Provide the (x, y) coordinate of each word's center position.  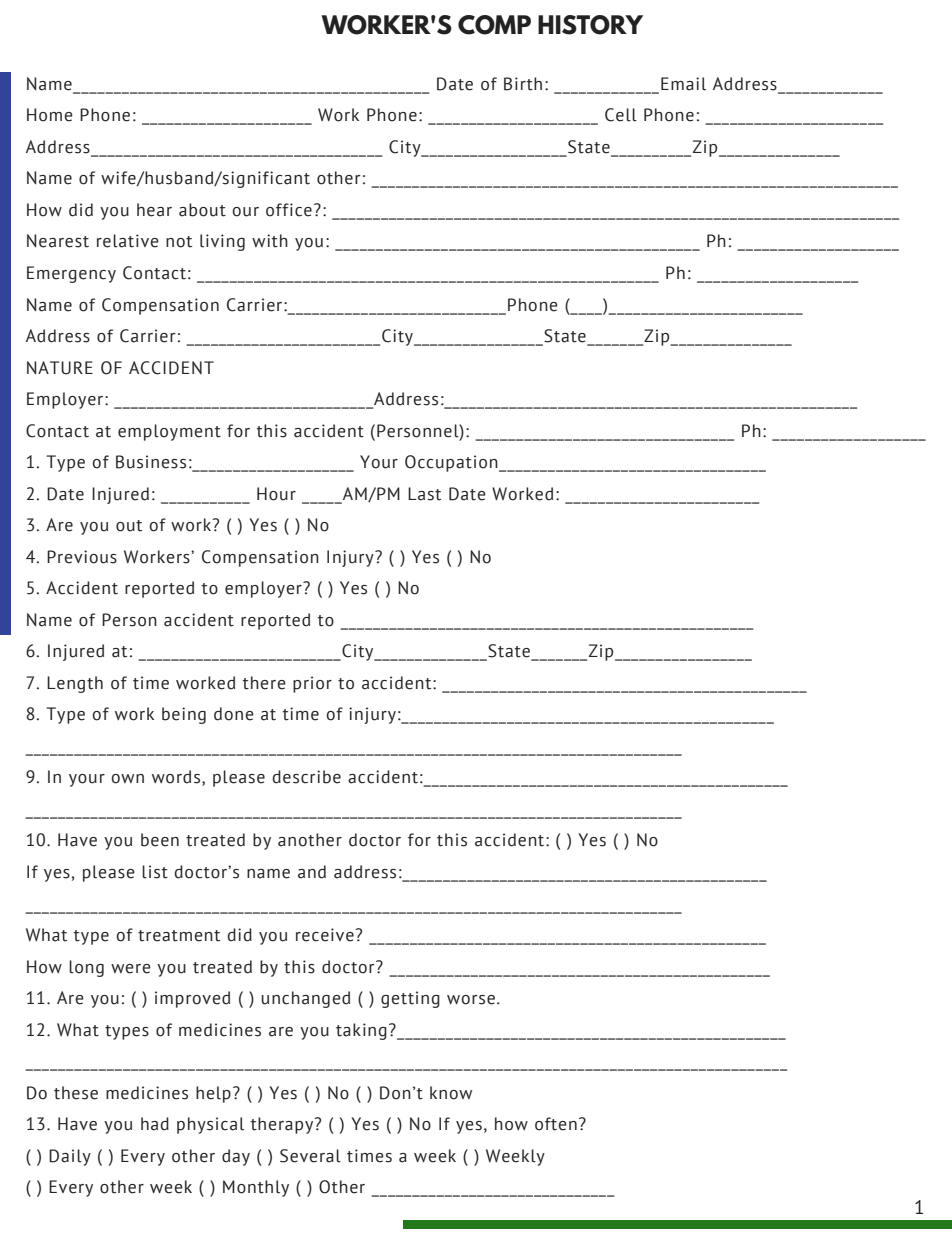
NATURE (60, 368)
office (289, 210)
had (155, 1124)
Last (424, 494)
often (556, 1124)
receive (326, 935)
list (155, 872)
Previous (82, 557)
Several (310, 1156)
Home (50, 115)
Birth (523, 84)
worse (471, 1000)
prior (312, 684)
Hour (276, 494)
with (270, 241)
